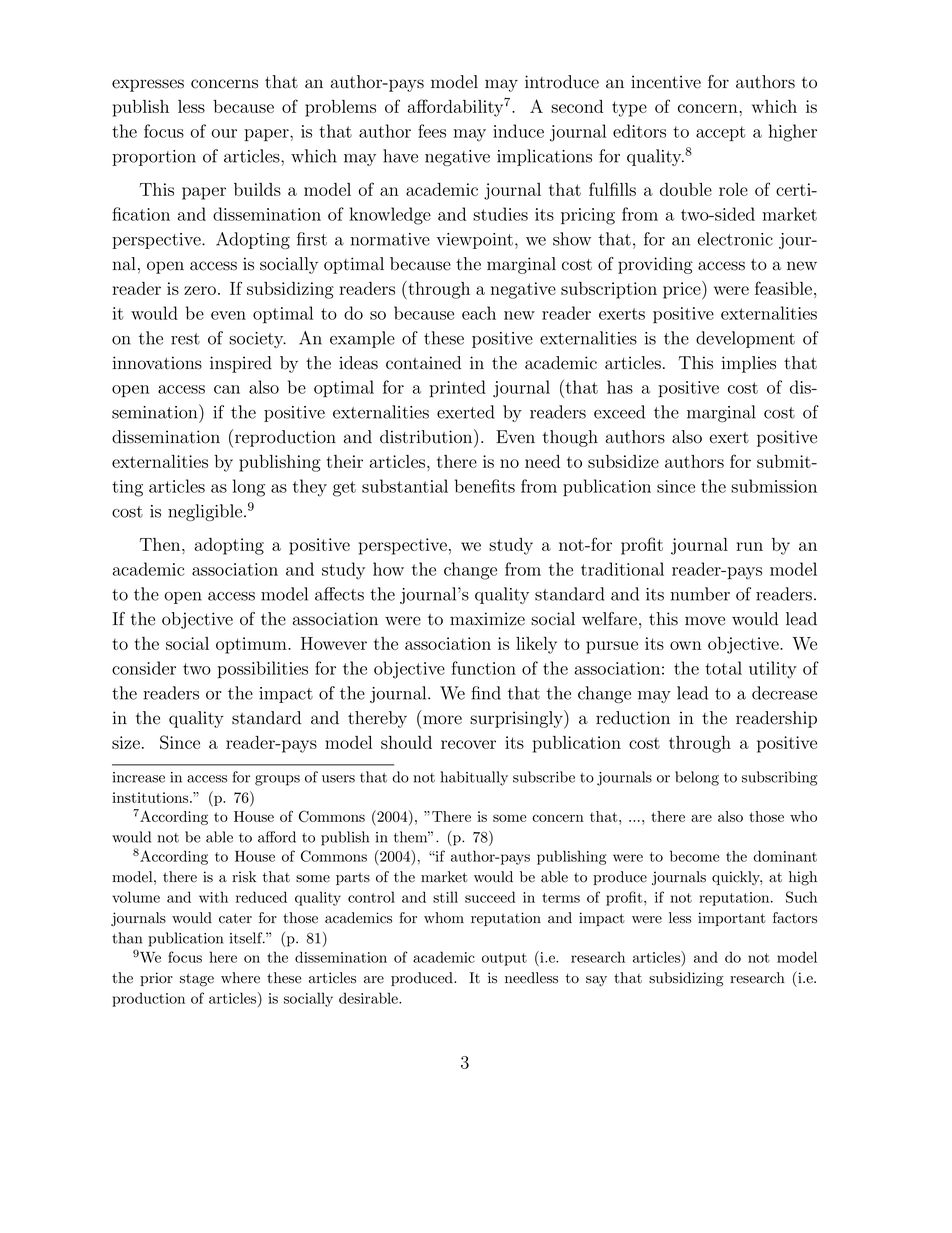 Image resolution: width=952 pixels, height=1233 pixels. I want to click on run, so click(749, 546).
